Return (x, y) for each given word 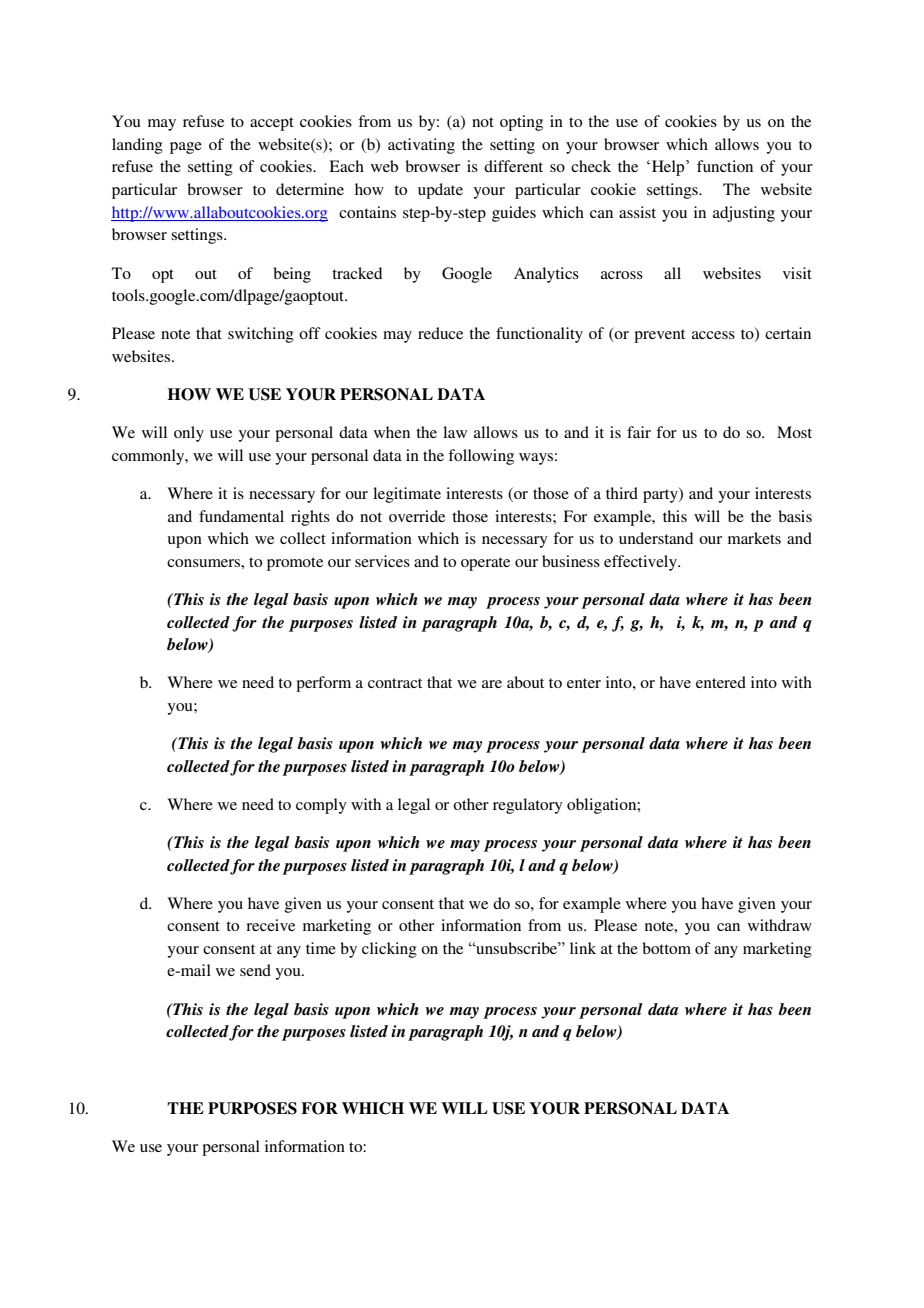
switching (261, 335)
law (455, 432)
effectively (641, 563)
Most (794, 432)
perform (323, 684)
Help (669, 168)
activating (421, 146)
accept (272, 124)
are (492, 684)
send (255, 970)
